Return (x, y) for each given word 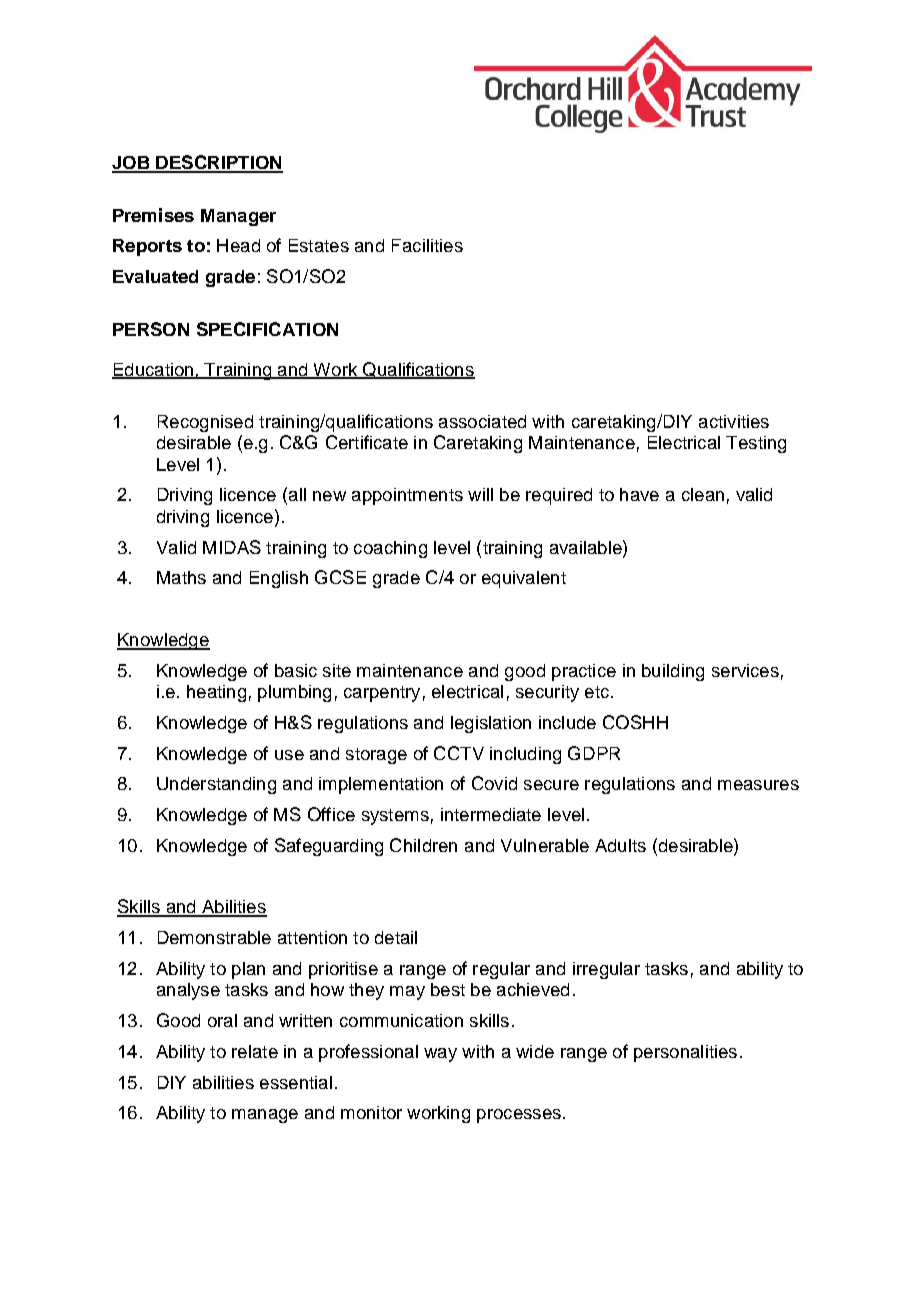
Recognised (205, 423)
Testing (756, 444)
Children (423, 845)
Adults (620, 845)
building (673, 672)
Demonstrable (214, 937)
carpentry (382, 694)
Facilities (427, 245)
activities (734, 421)
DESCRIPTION (218, 163)
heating (216, 693)
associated (482, 421)
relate (255, 1051)
